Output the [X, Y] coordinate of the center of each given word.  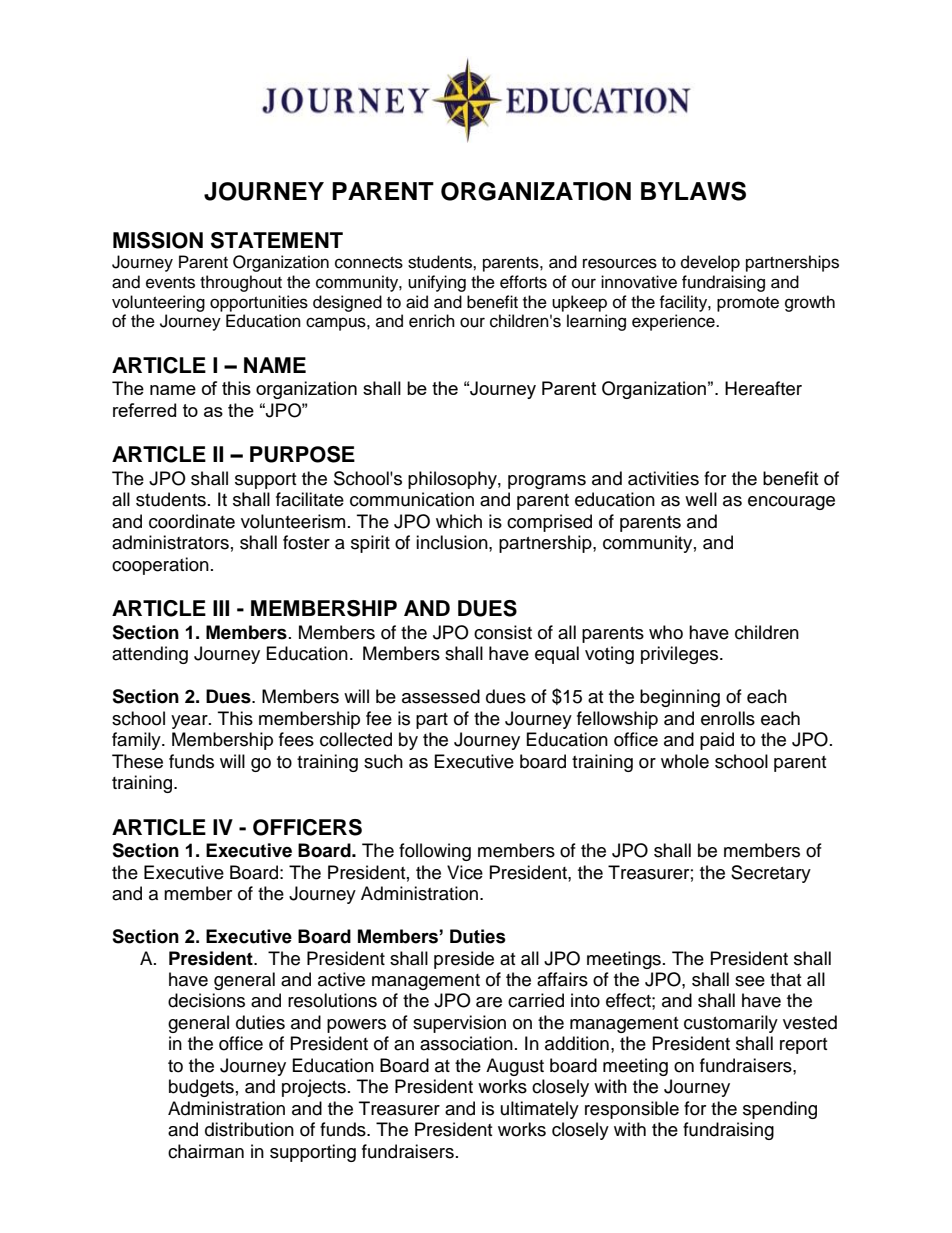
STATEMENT [277, 240]
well [701, 499]
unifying [437, 283]
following [435, 852]
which [459, 521]
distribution [249, 1129]
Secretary [771, 874]
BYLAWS [693, 191]
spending [780, 1110]
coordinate [192, 521]
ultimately [540, 1110]
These [137, 761]
